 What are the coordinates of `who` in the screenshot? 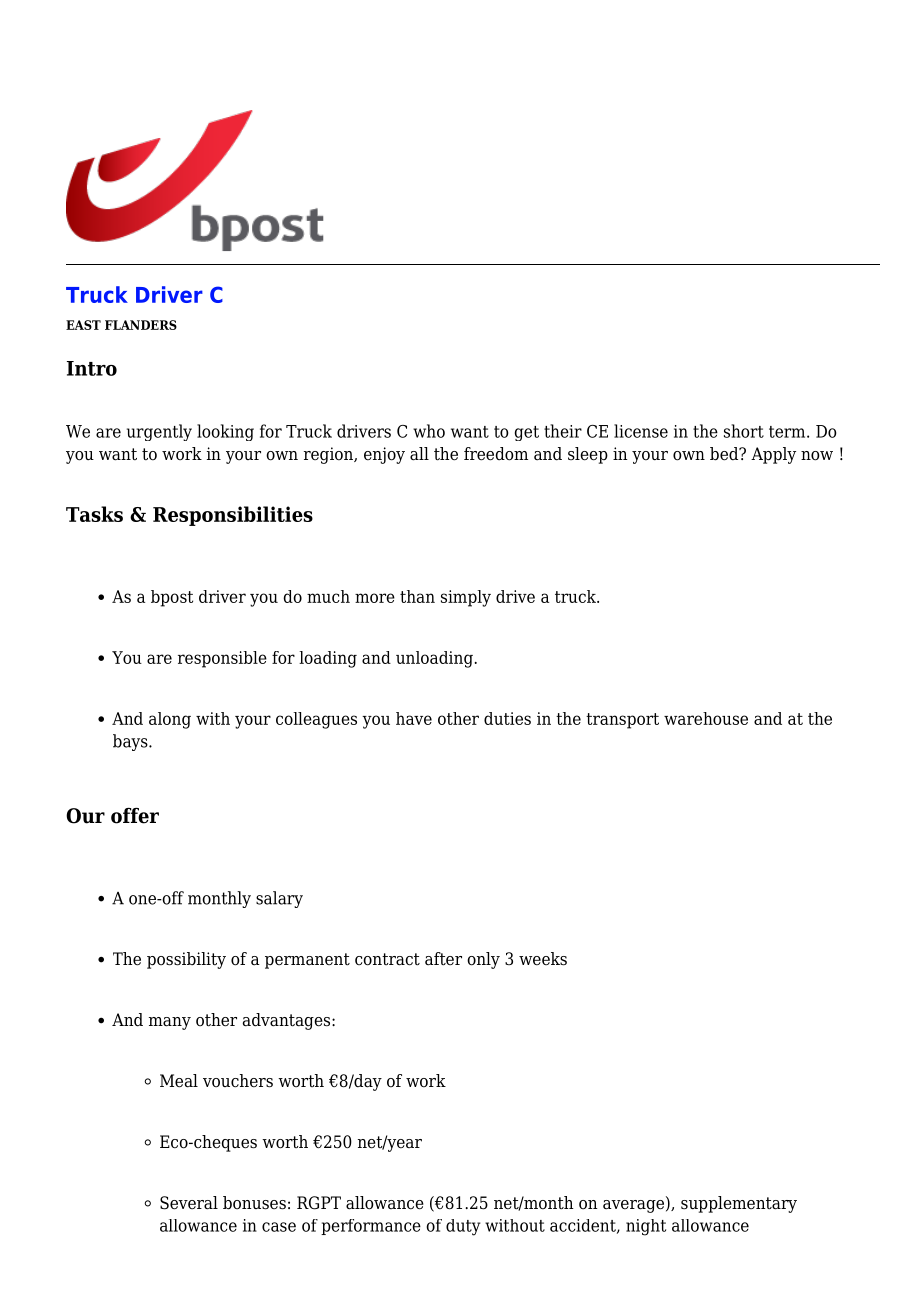 It's located at (429, 431).
